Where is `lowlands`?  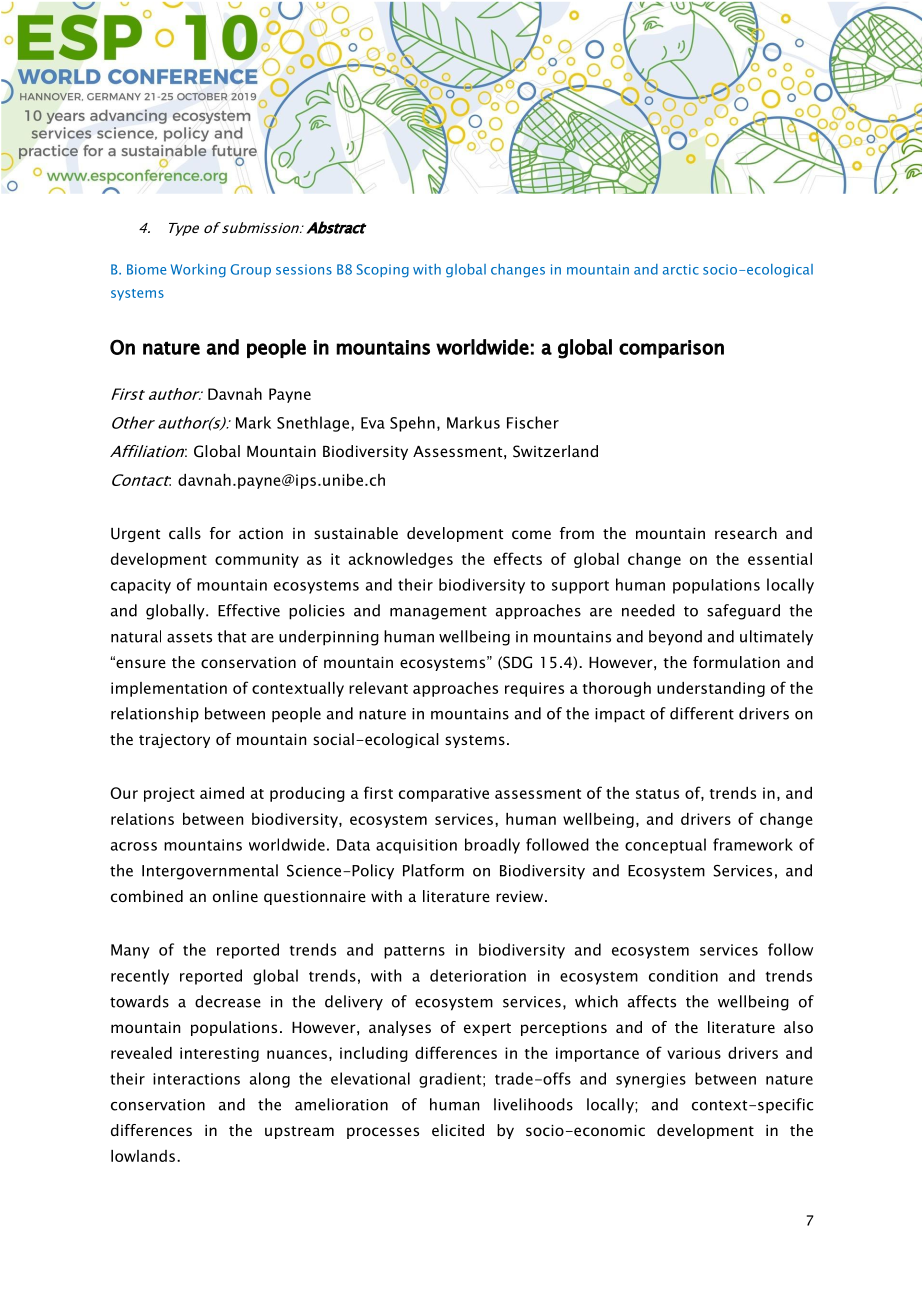 lowlands is located at coordinates (143, 1156).
